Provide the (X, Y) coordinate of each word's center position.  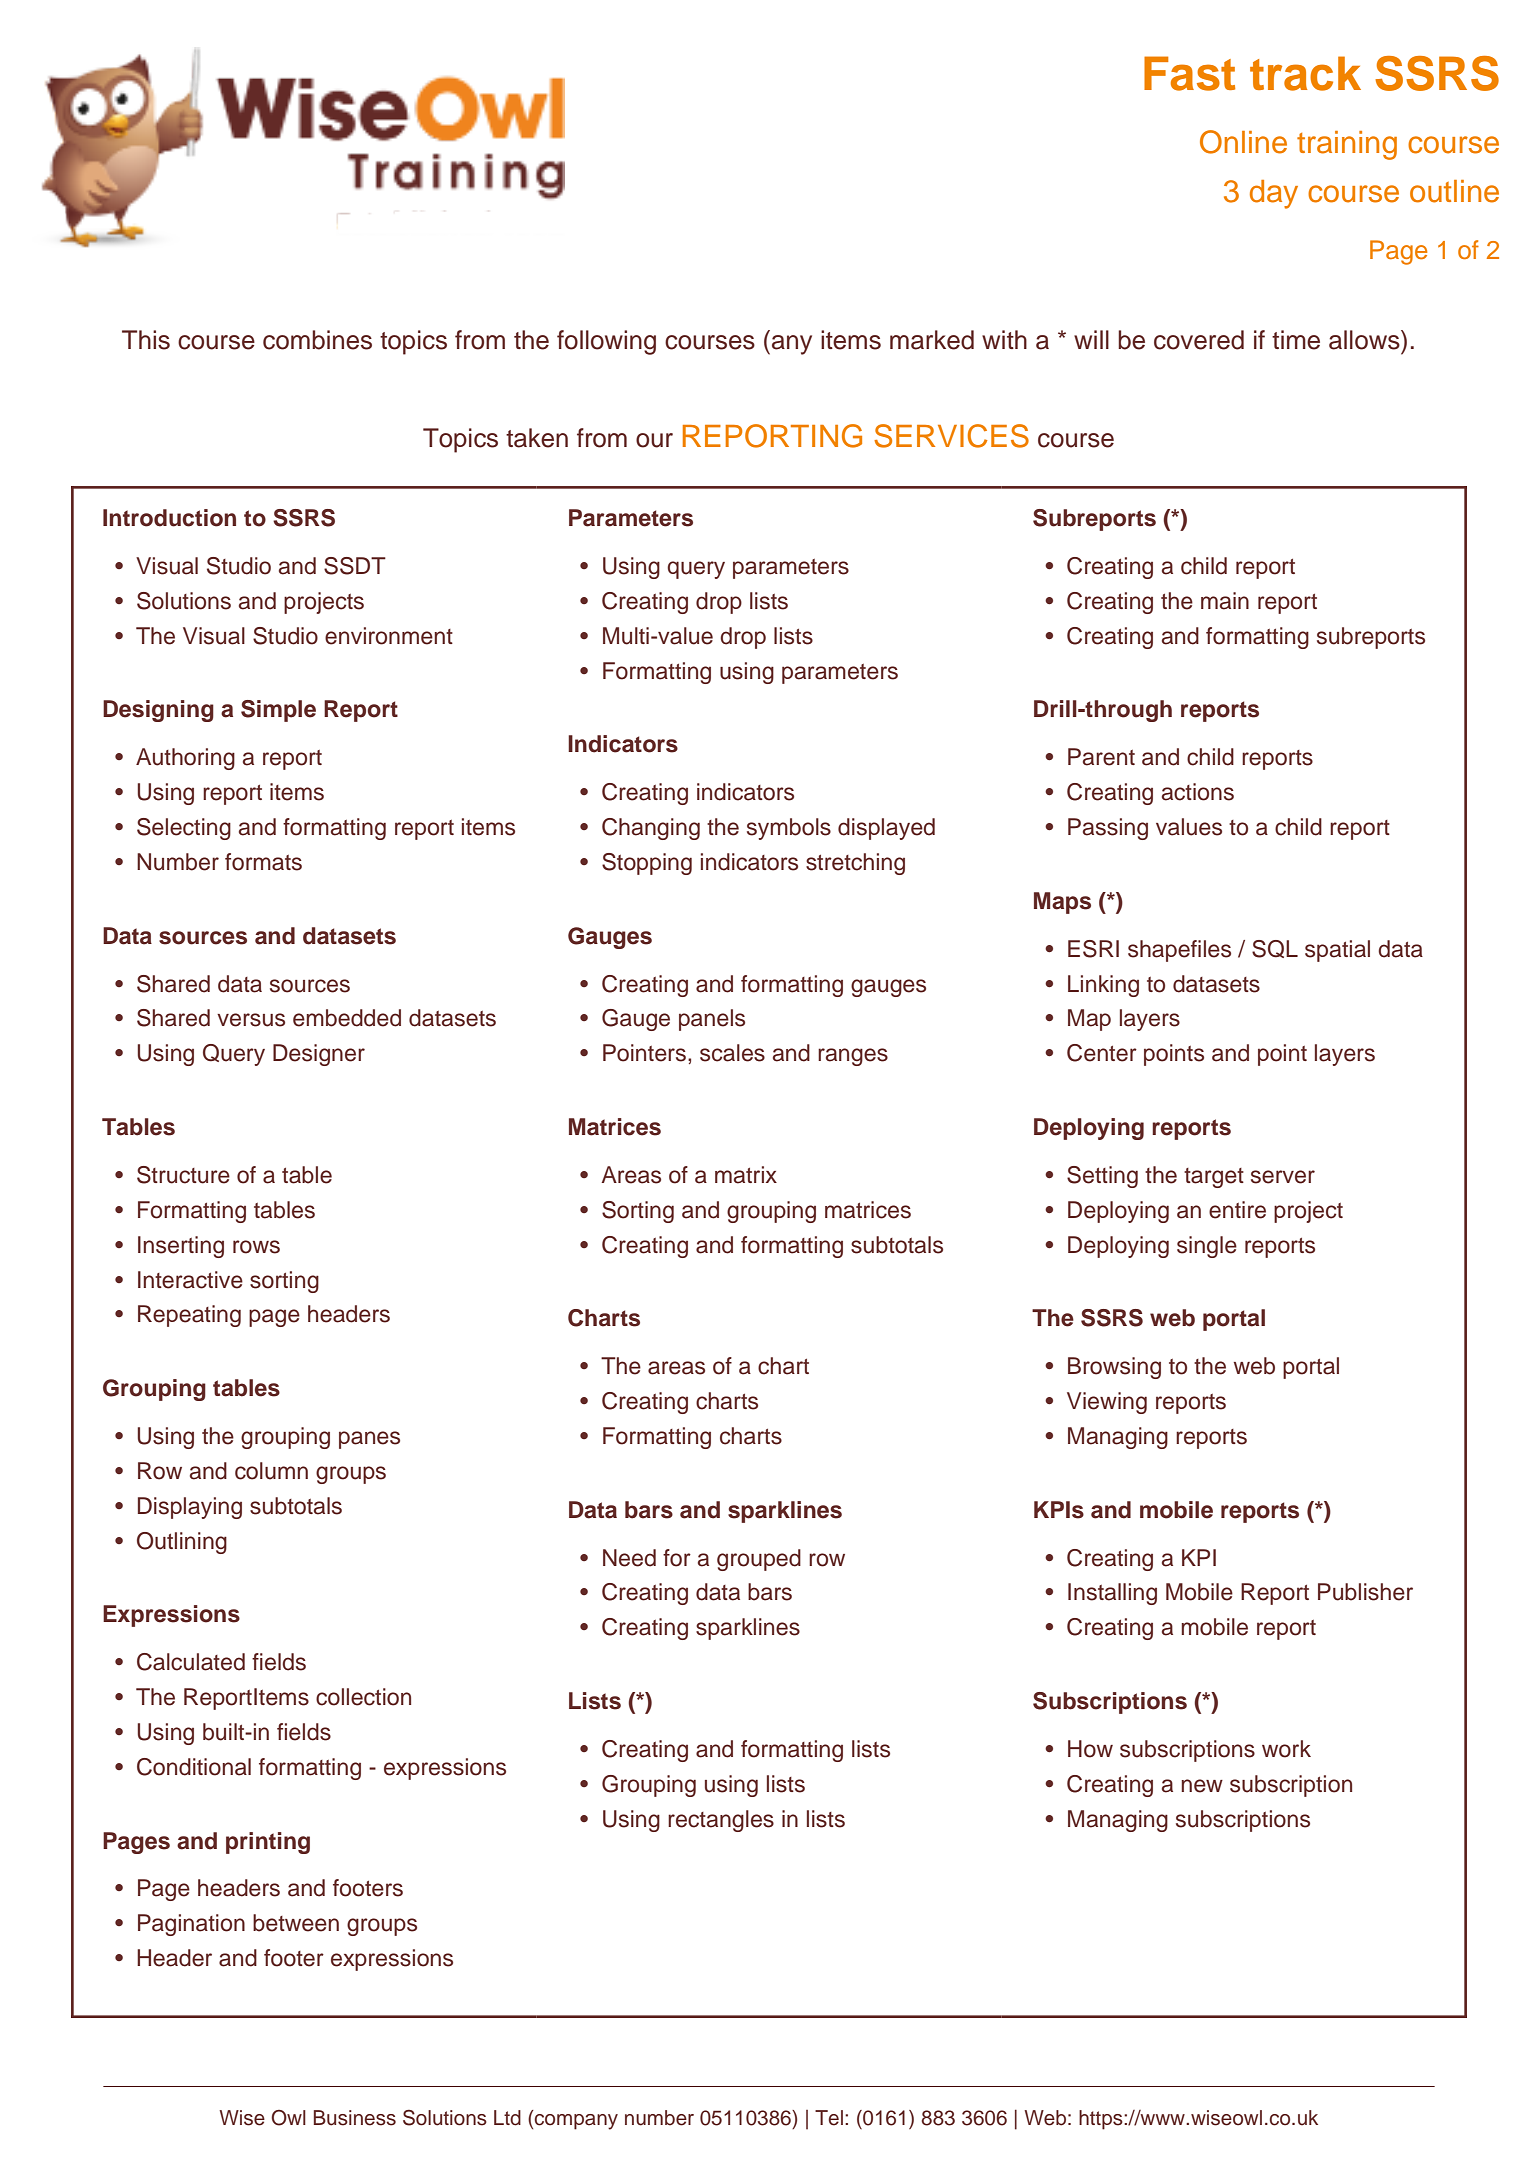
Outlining (182, 1543)
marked (932, 340)
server (1283, 1177)
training (1347, 145)
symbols (789, 829)
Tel (829, 2118)
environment (389, 636)
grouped (759, 1560)
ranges (853, 1057)
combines (317, 340)
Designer (319, 1055)
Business (355, 2118)
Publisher (1365, 1592)
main (1225, 601)
